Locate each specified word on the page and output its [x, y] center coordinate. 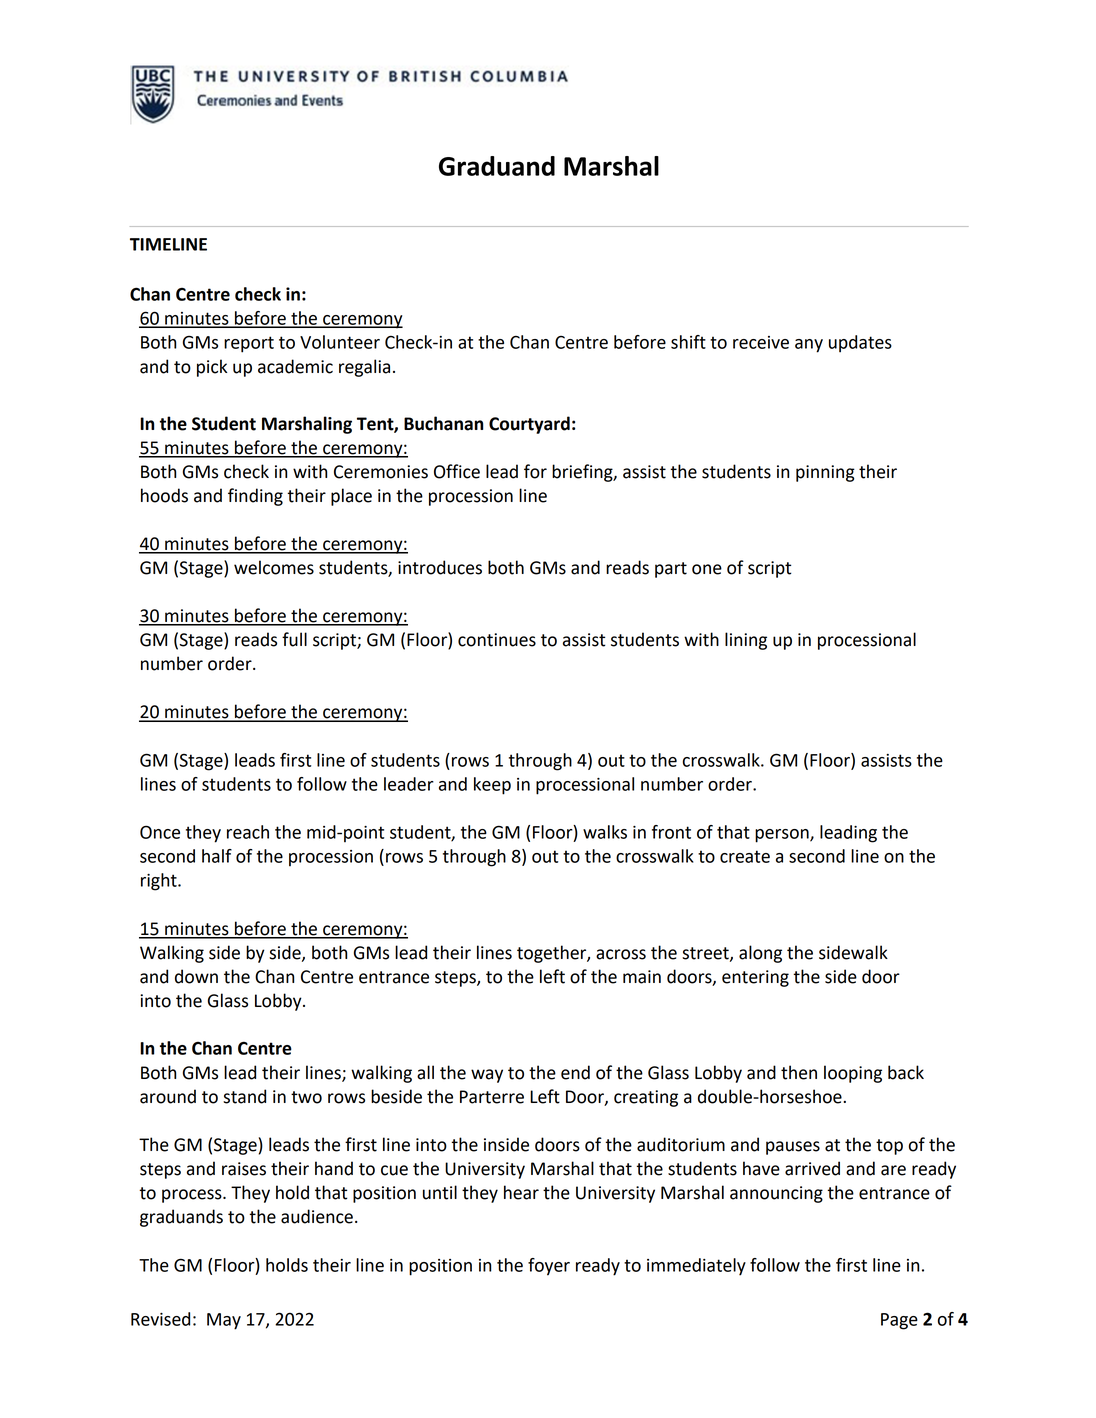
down [196, 976]
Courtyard [529, 425]
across [621, 954]
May [224, 1321]
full [294, 639]
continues [497, 640]
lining [746, 641]
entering [755, 978]
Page [899, 1321]
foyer [549, 1267]
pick [212, 368]
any [809, 346]
